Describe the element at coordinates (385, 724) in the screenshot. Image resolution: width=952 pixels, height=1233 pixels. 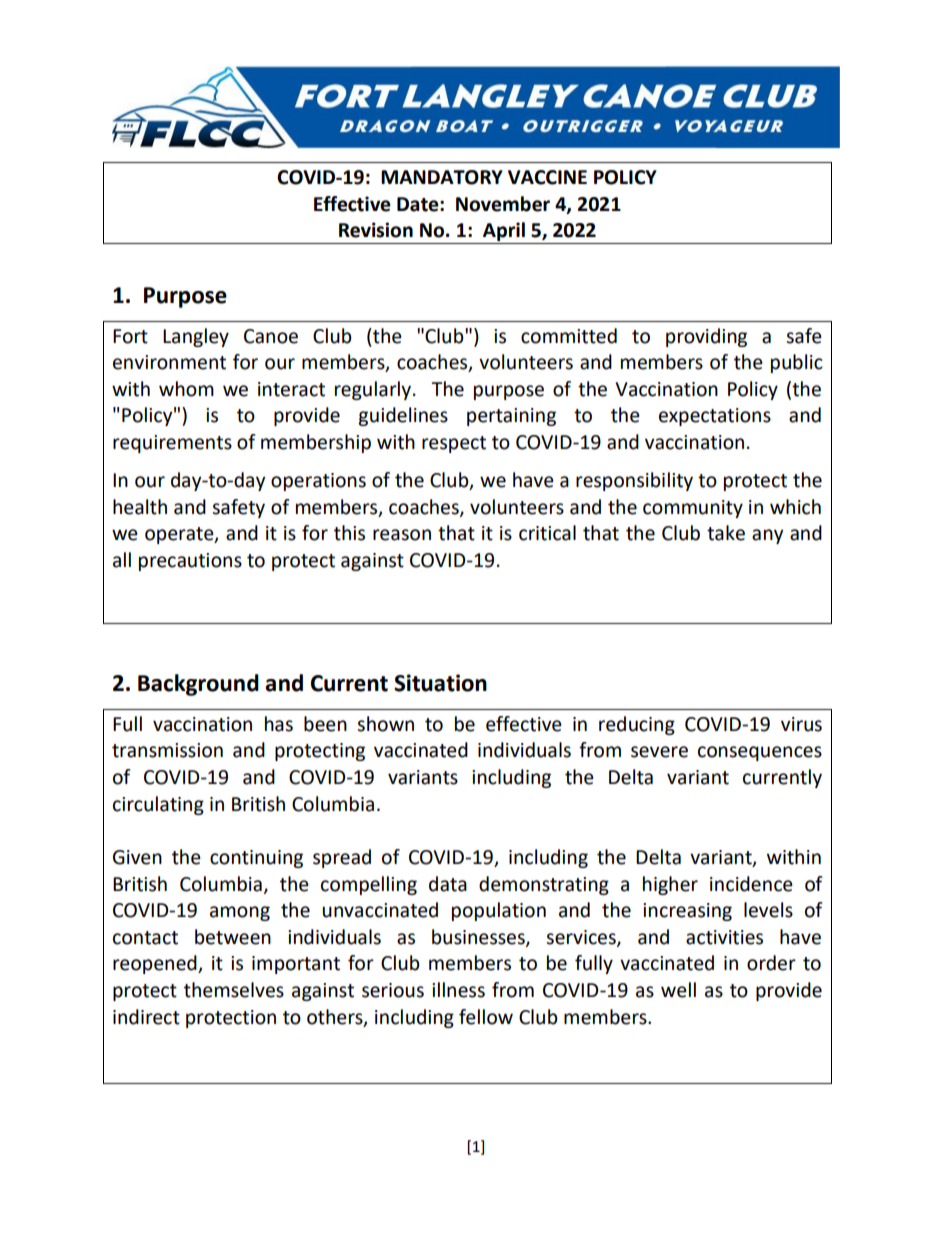
I see `shown` at that location.
